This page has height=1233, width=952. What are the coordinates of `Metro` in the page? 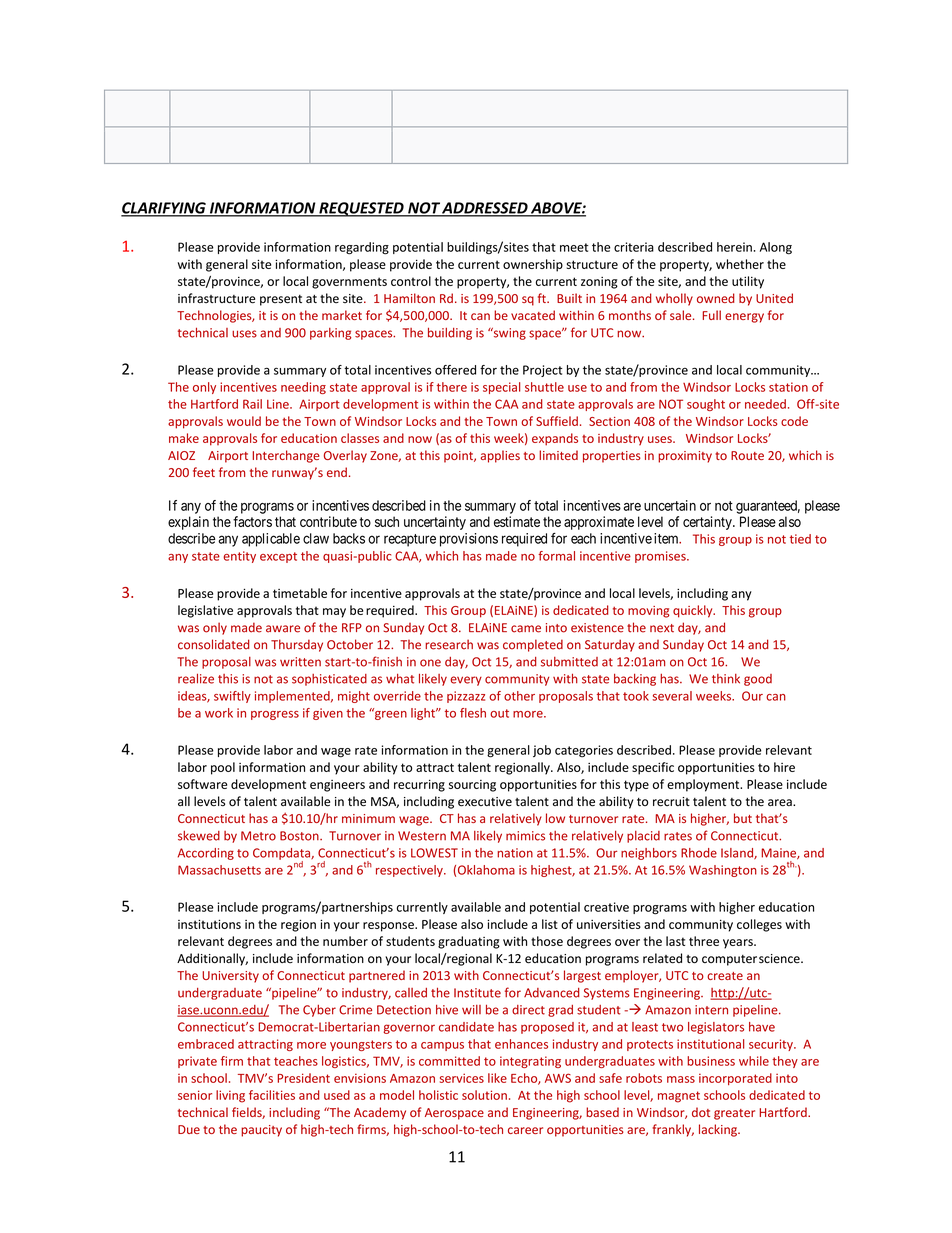 It's located at (258, 836).
